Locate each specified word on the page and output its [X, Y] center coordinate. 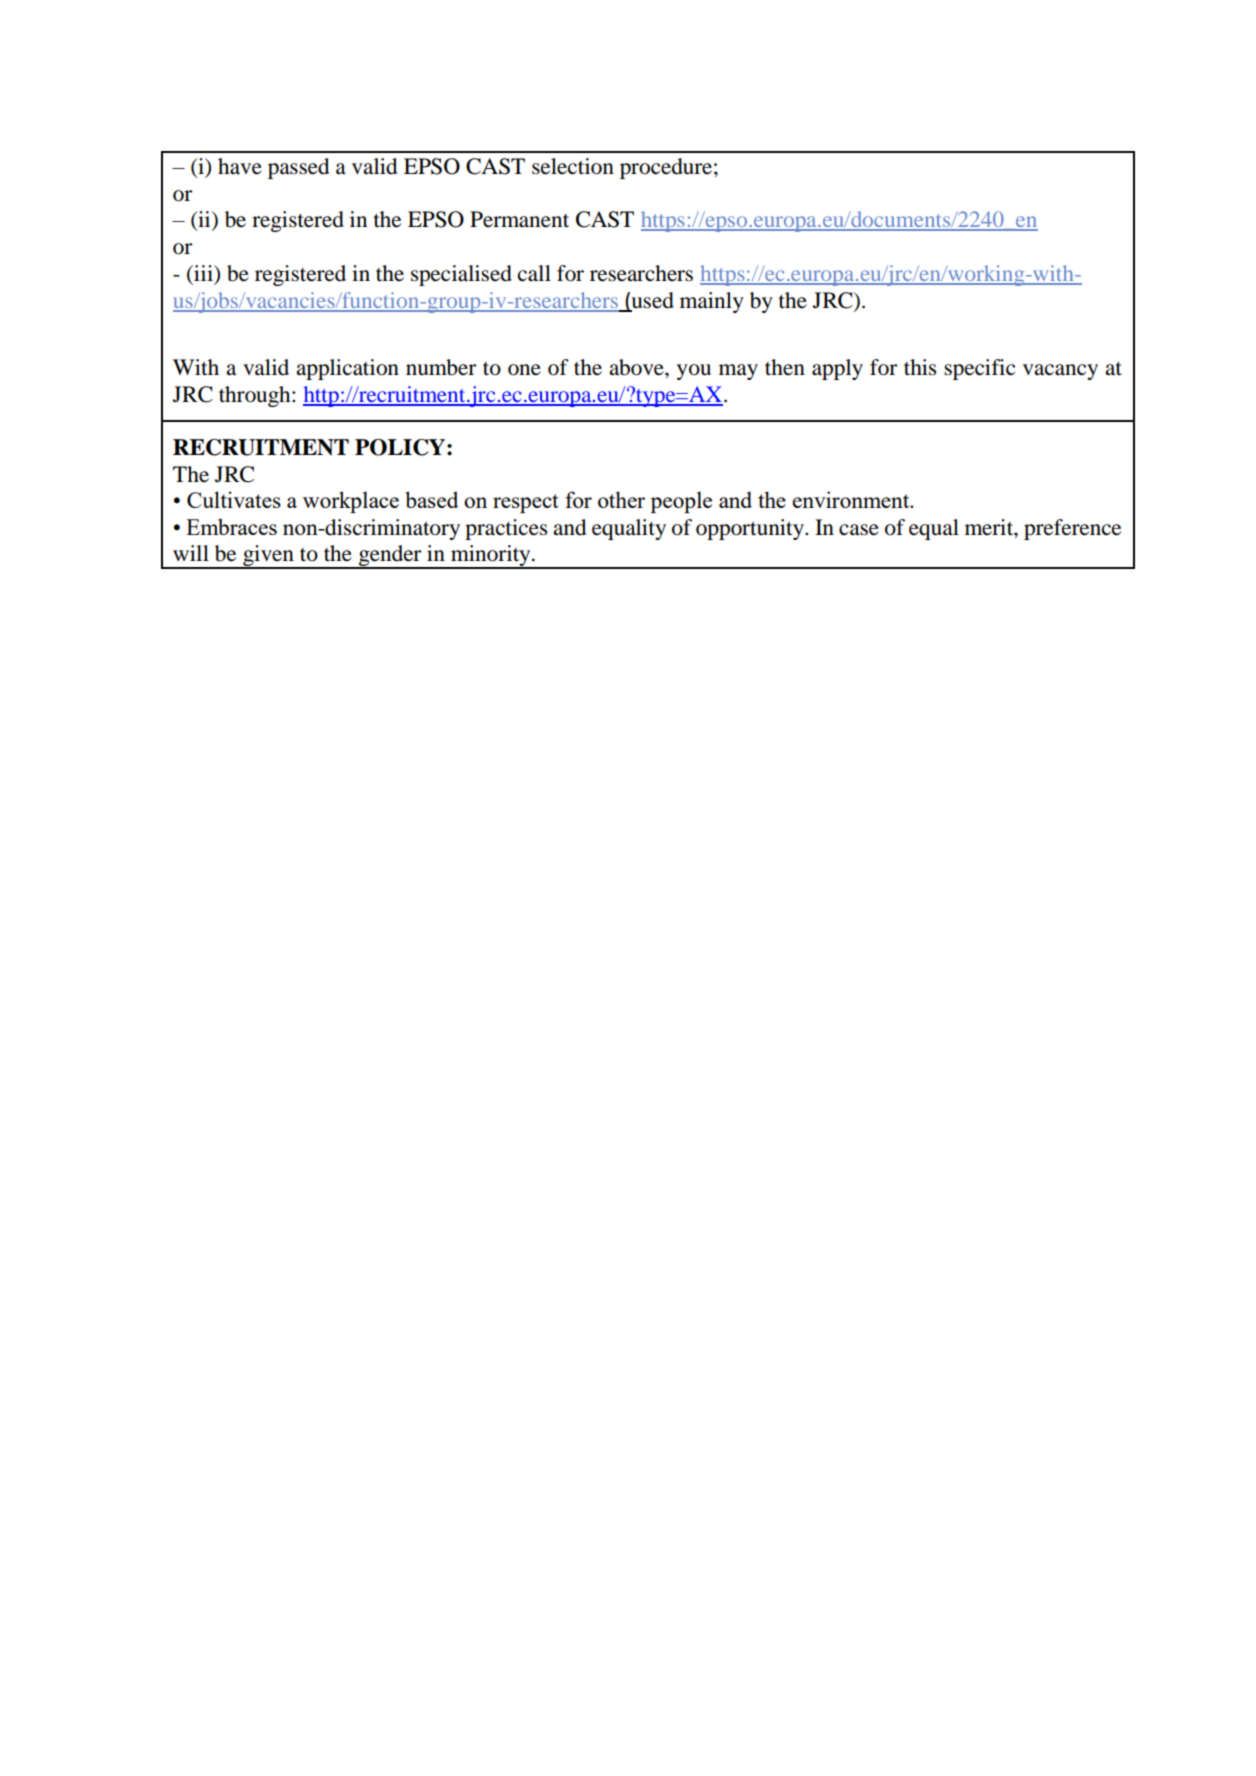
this [920, 367]
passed [298, 168]
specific [979, 369]
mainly [712, 302]
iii [203, 273]
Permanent [519, 219]
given [268, 557]
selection [573, 166]
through [256, 396]
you [694, 372]
